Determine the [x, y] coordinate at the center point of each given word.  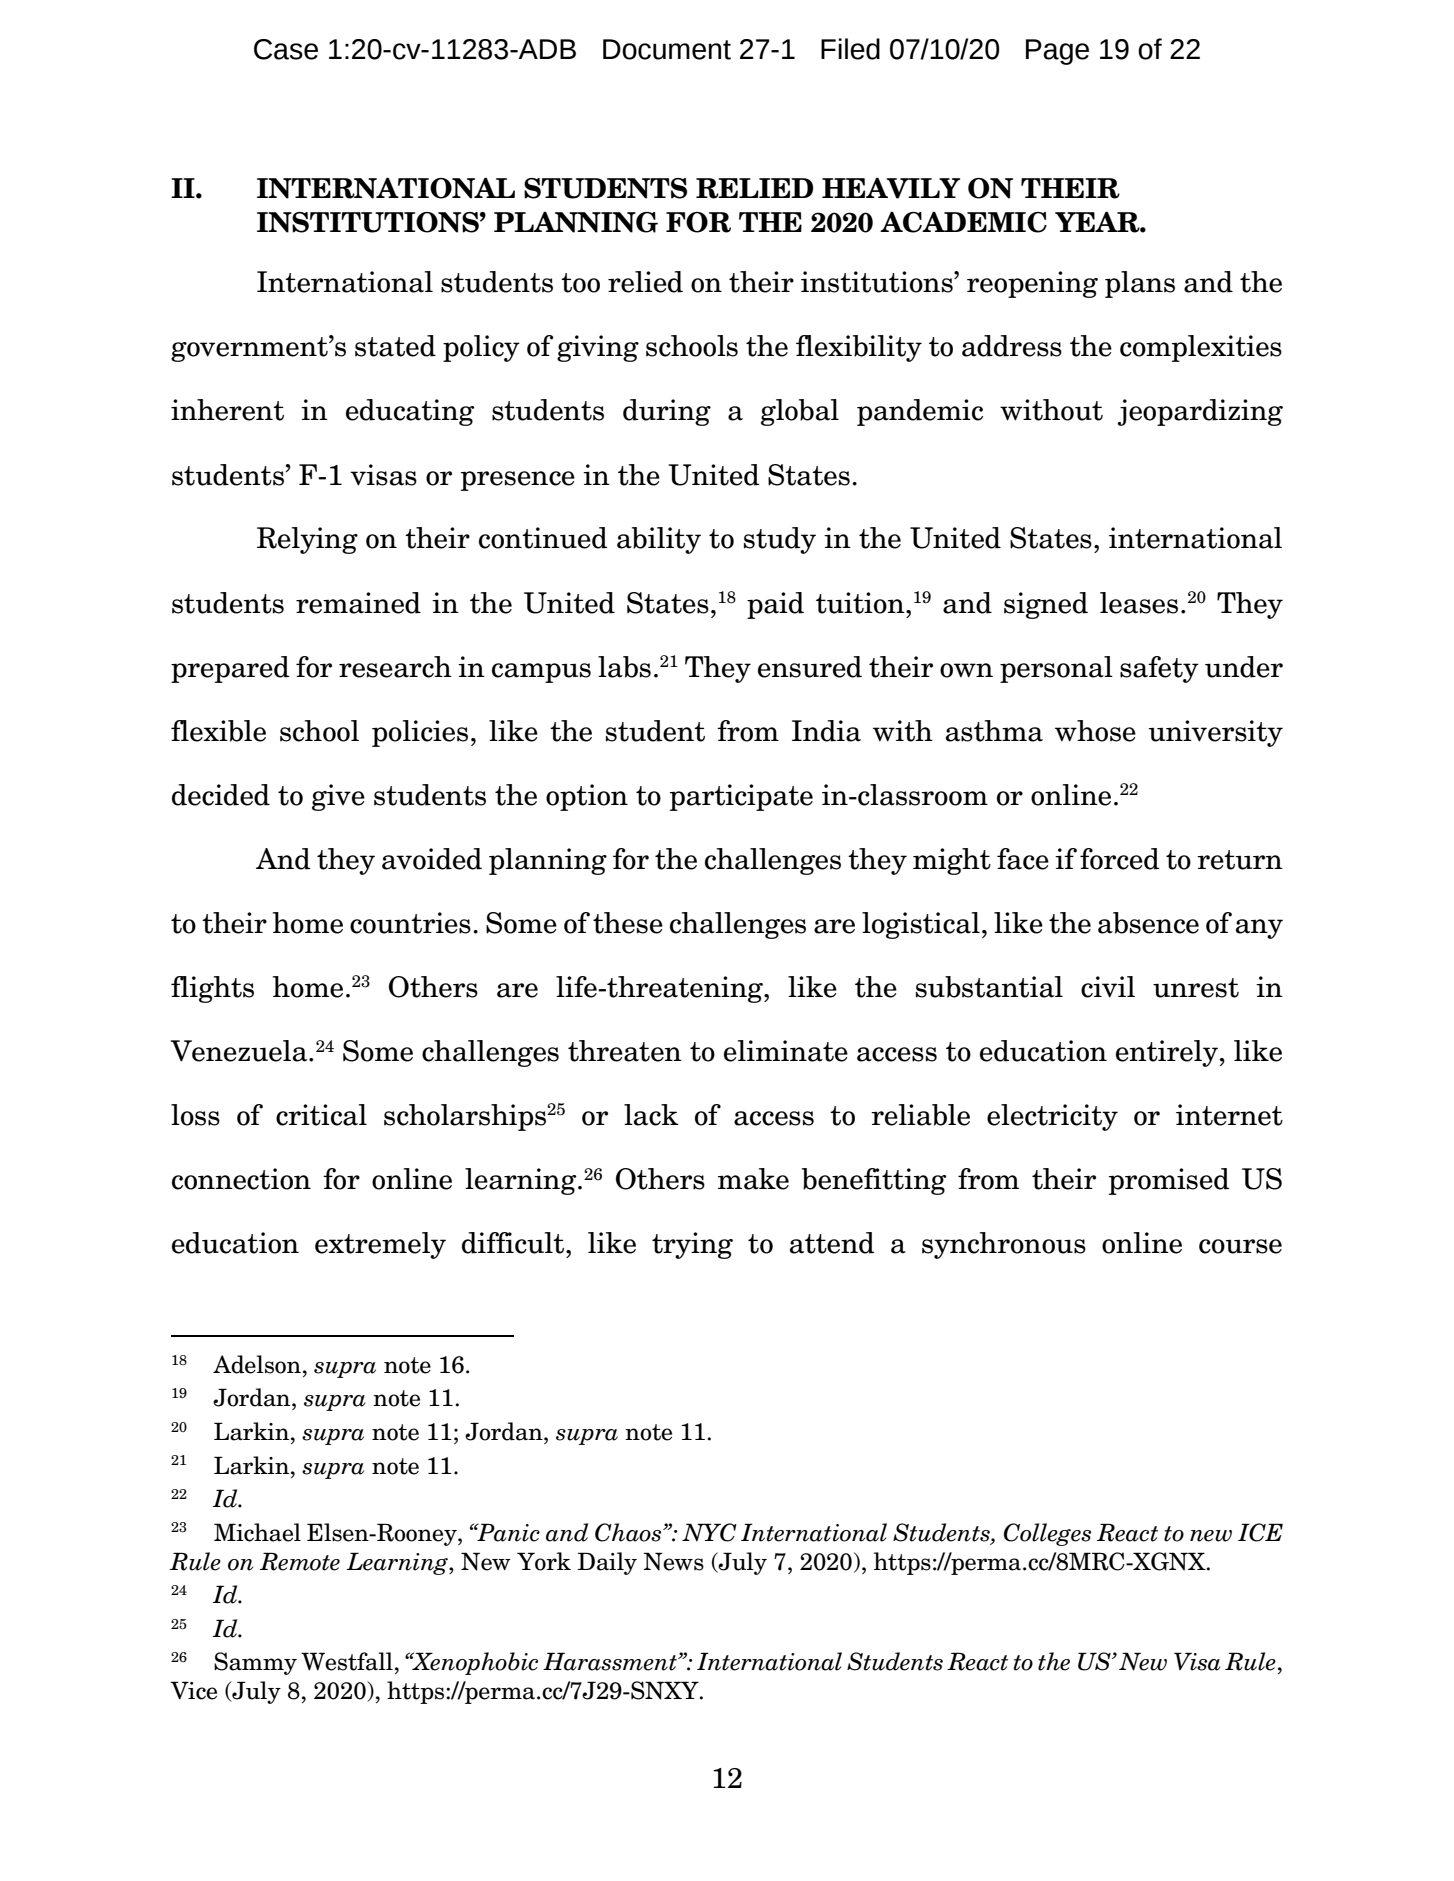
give [338, 797]
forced [1119, 859]
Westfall [347, 1661]
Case [286, 49]
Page [1057, 52]
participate [741, 797]
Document [667, 49]
